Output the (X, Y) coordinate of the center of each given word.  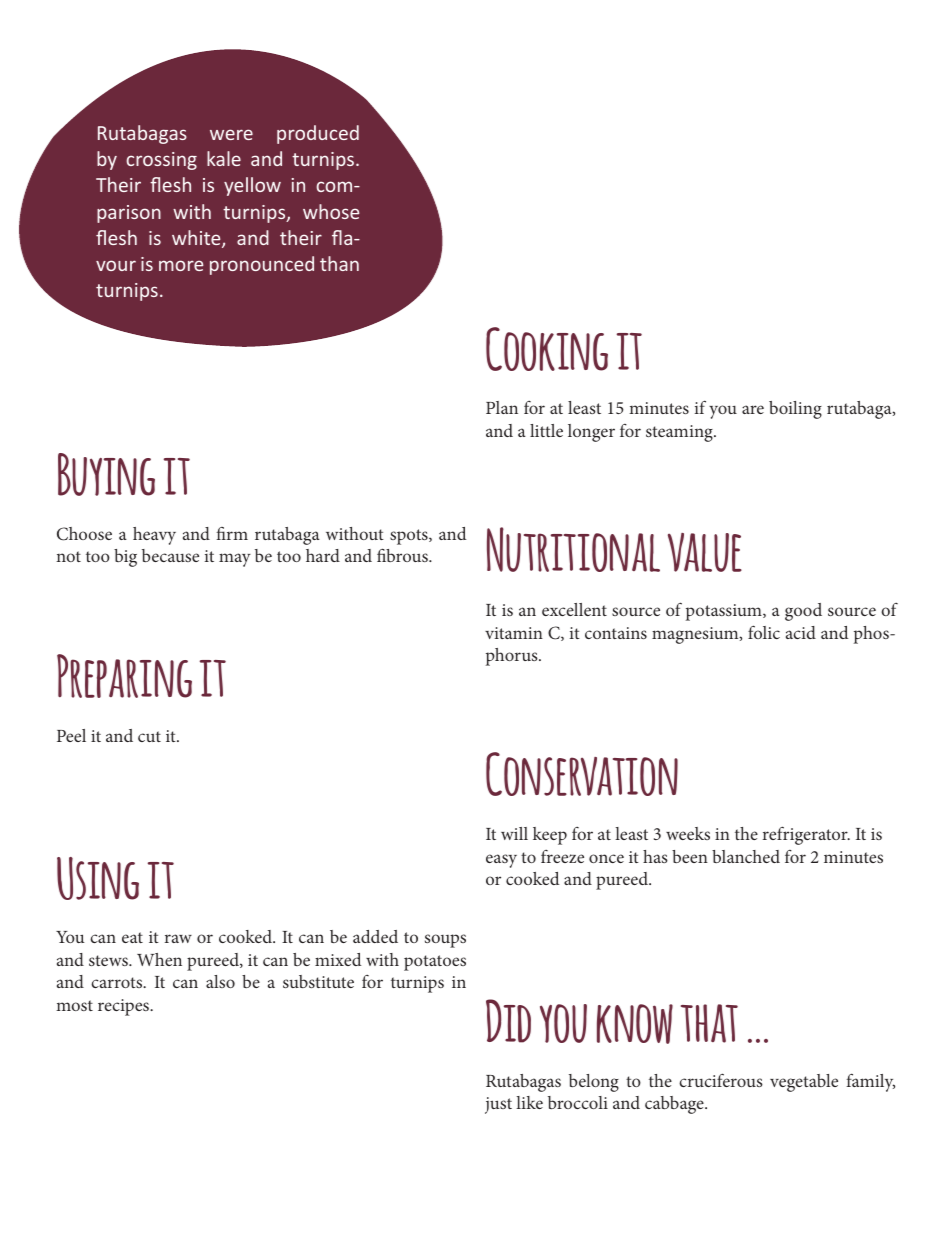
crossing (161, 161)
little (546, 430)
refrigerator (806, 835)
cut (149, 736)
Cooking (547, 349)
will (514, 833)
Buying (106, 474)
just (498, 1105)
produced (318, 134)
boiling (795, 410)
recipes (124, 1007)
